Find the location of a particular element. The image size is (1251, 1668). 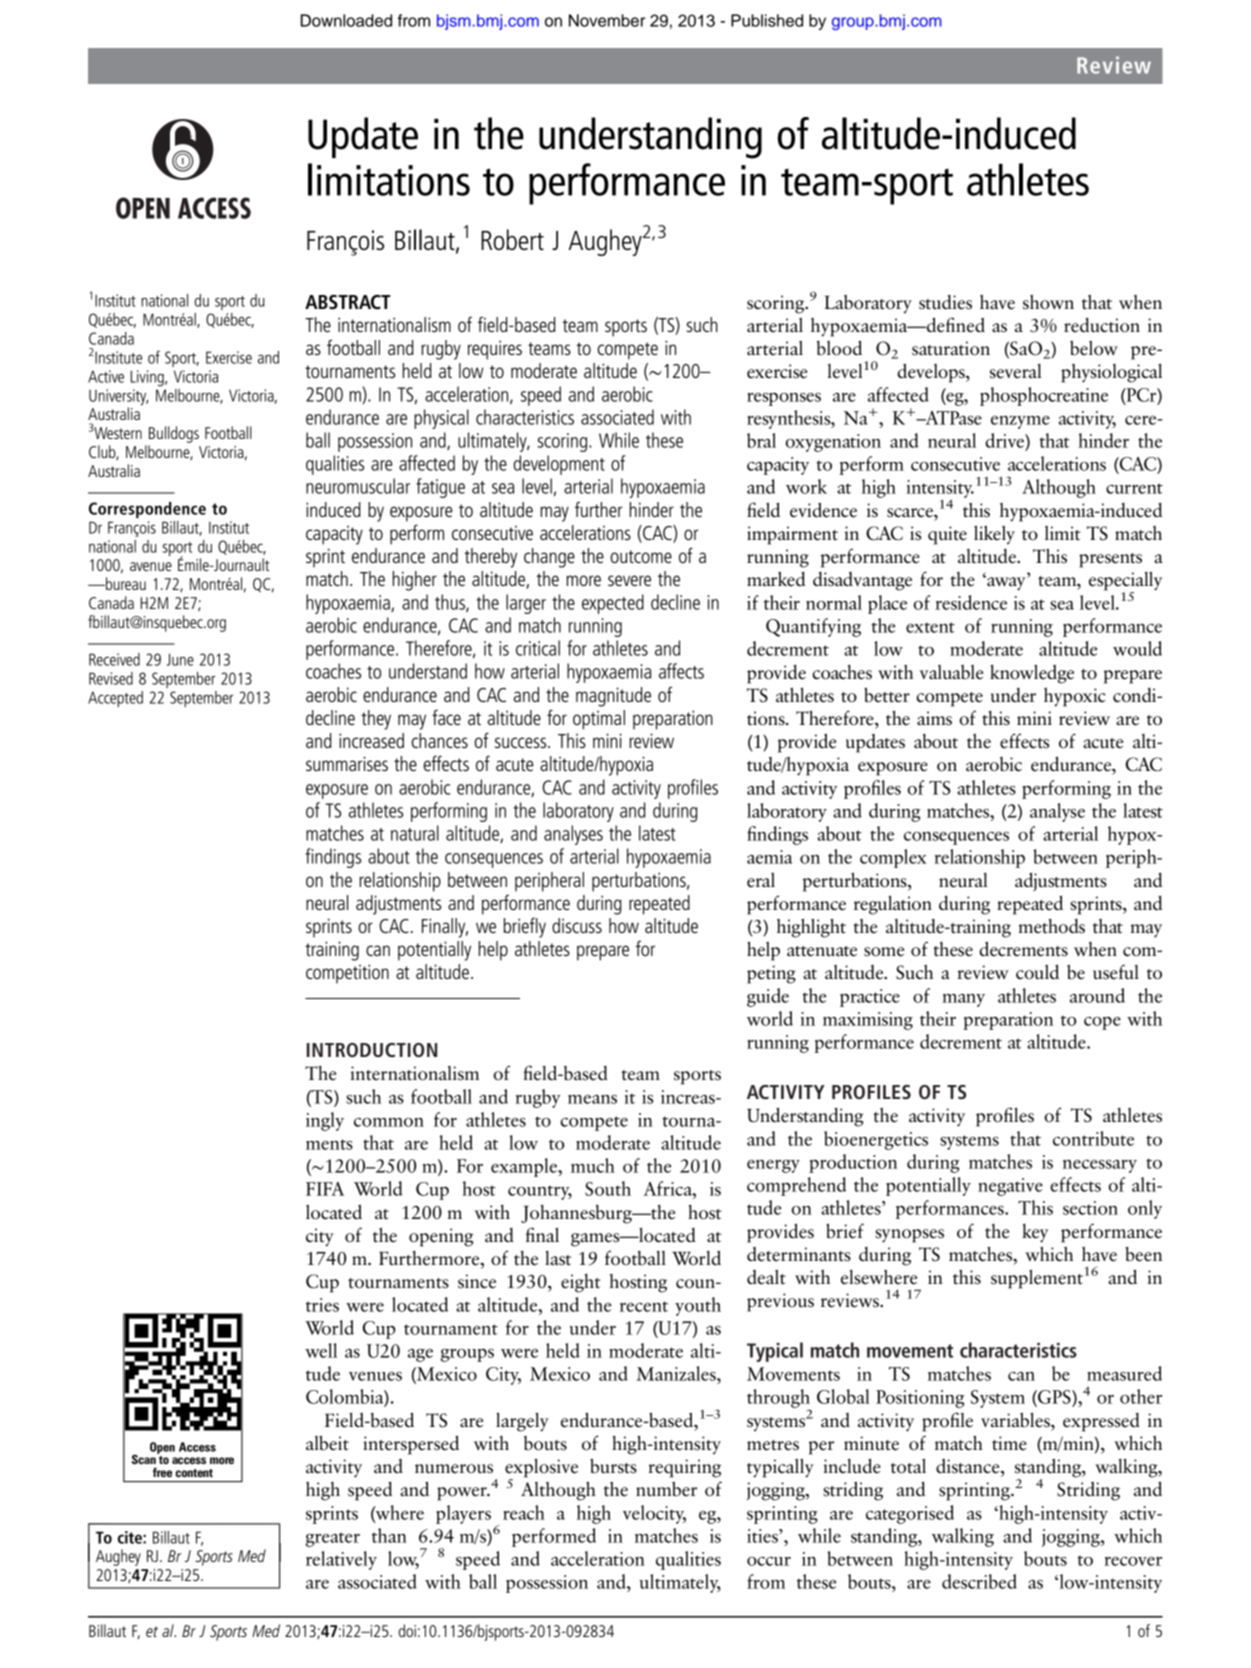

content is located at coordinates (194, 1473).
